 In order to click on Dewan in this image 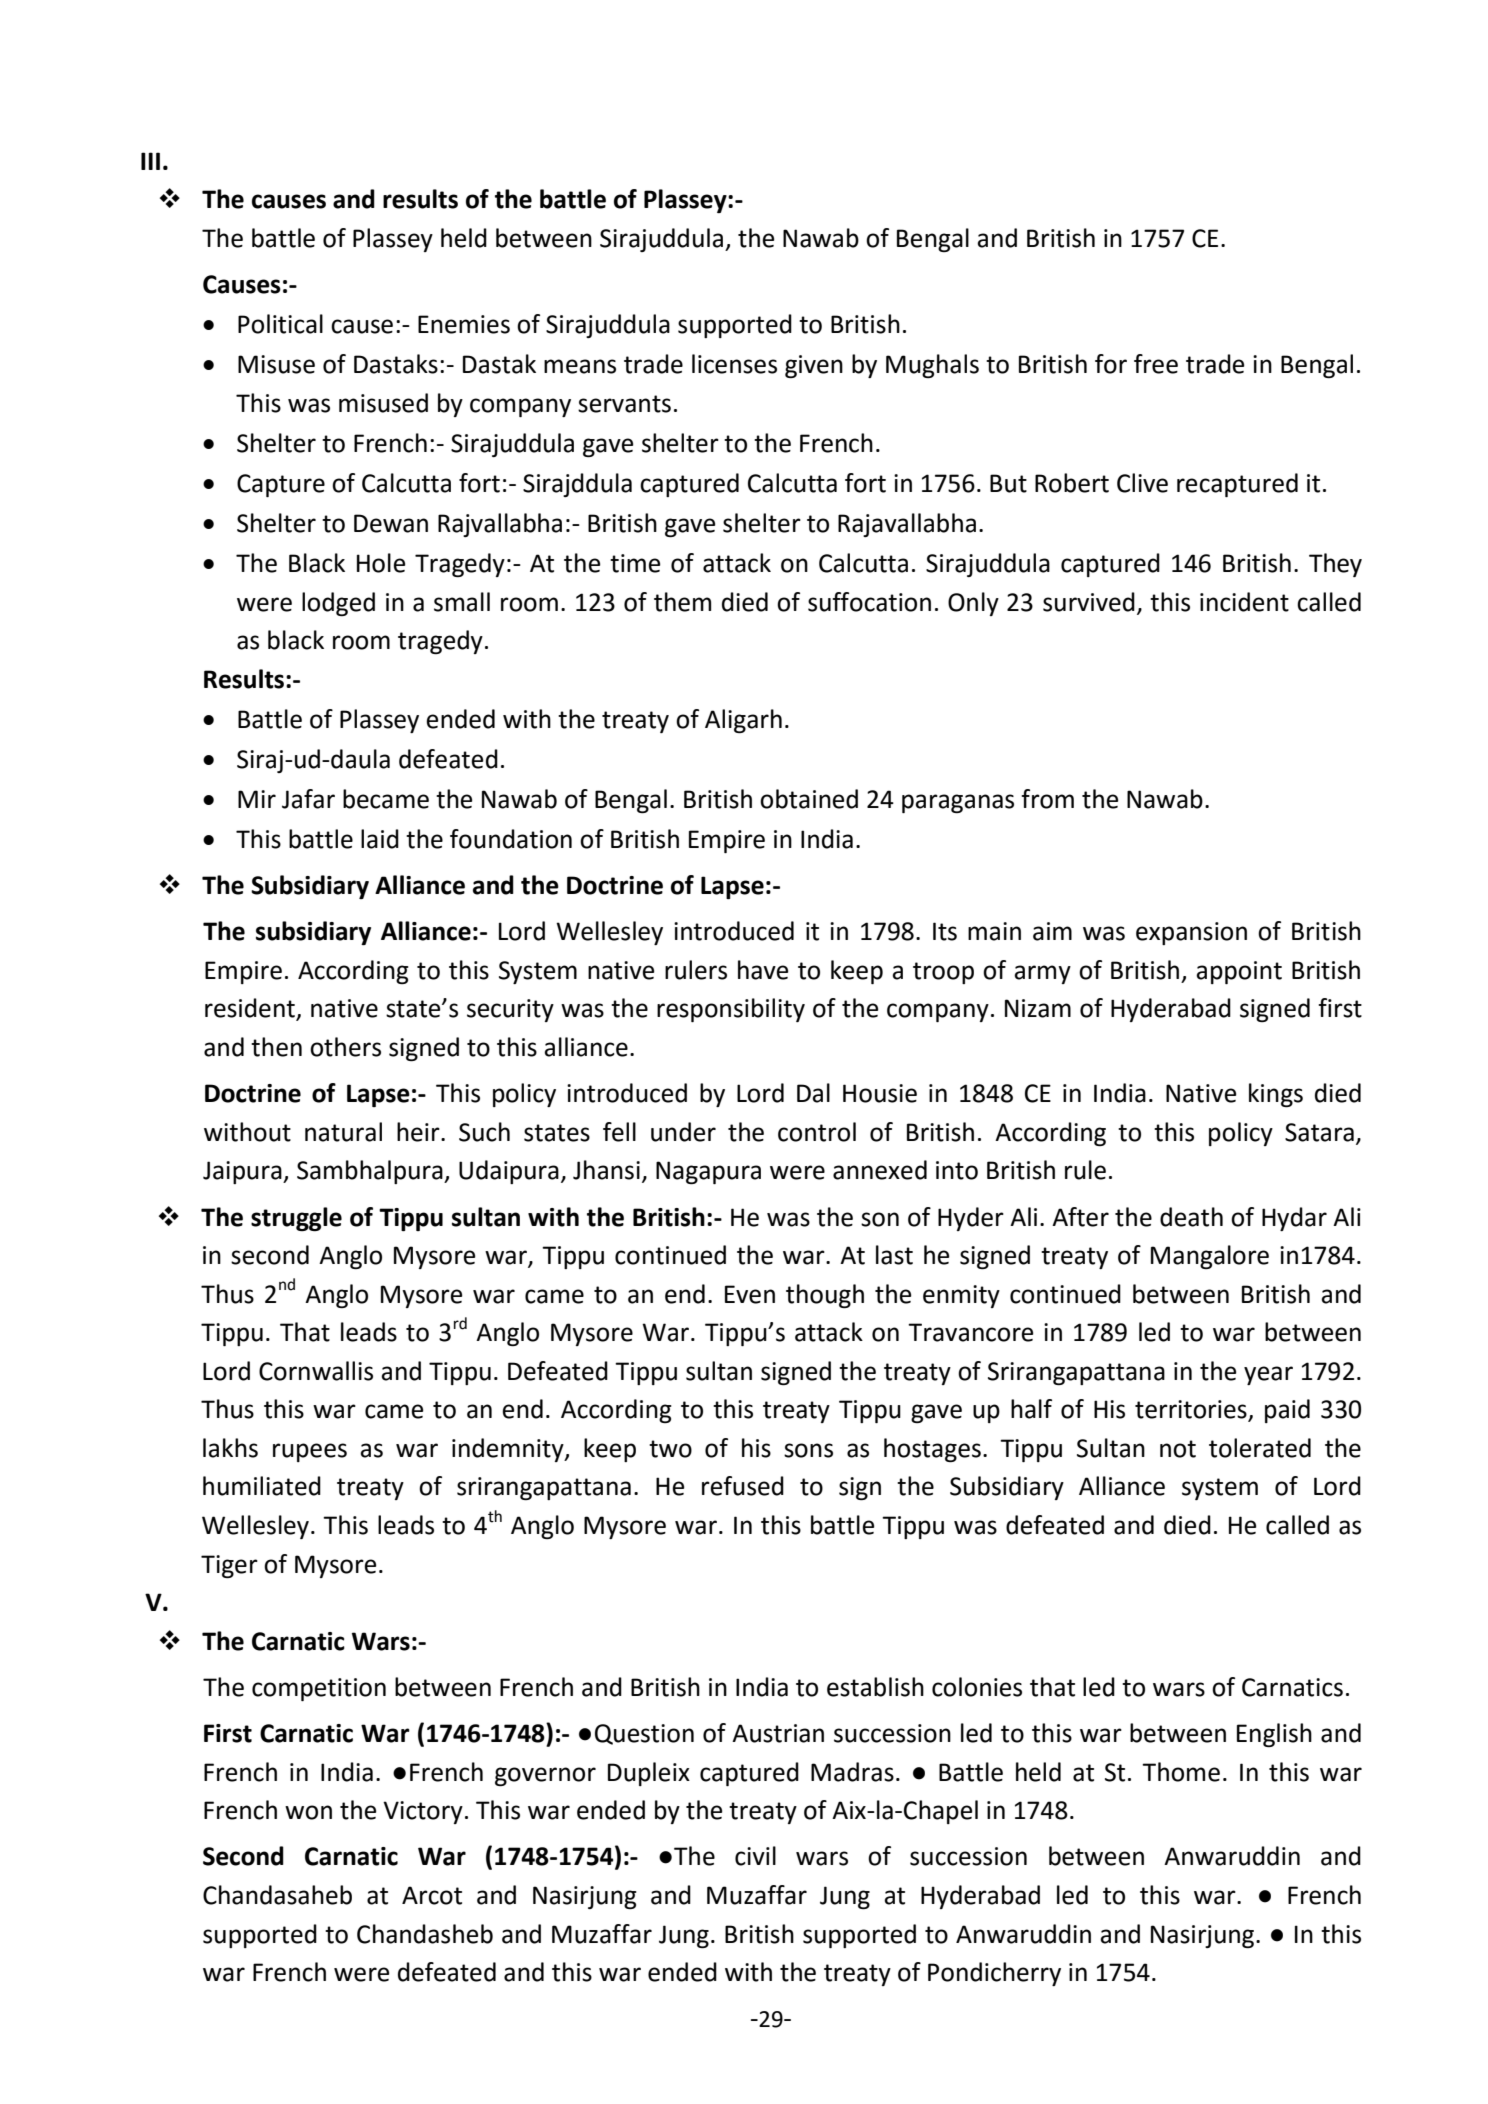, I will do `click(391, 523)`.
